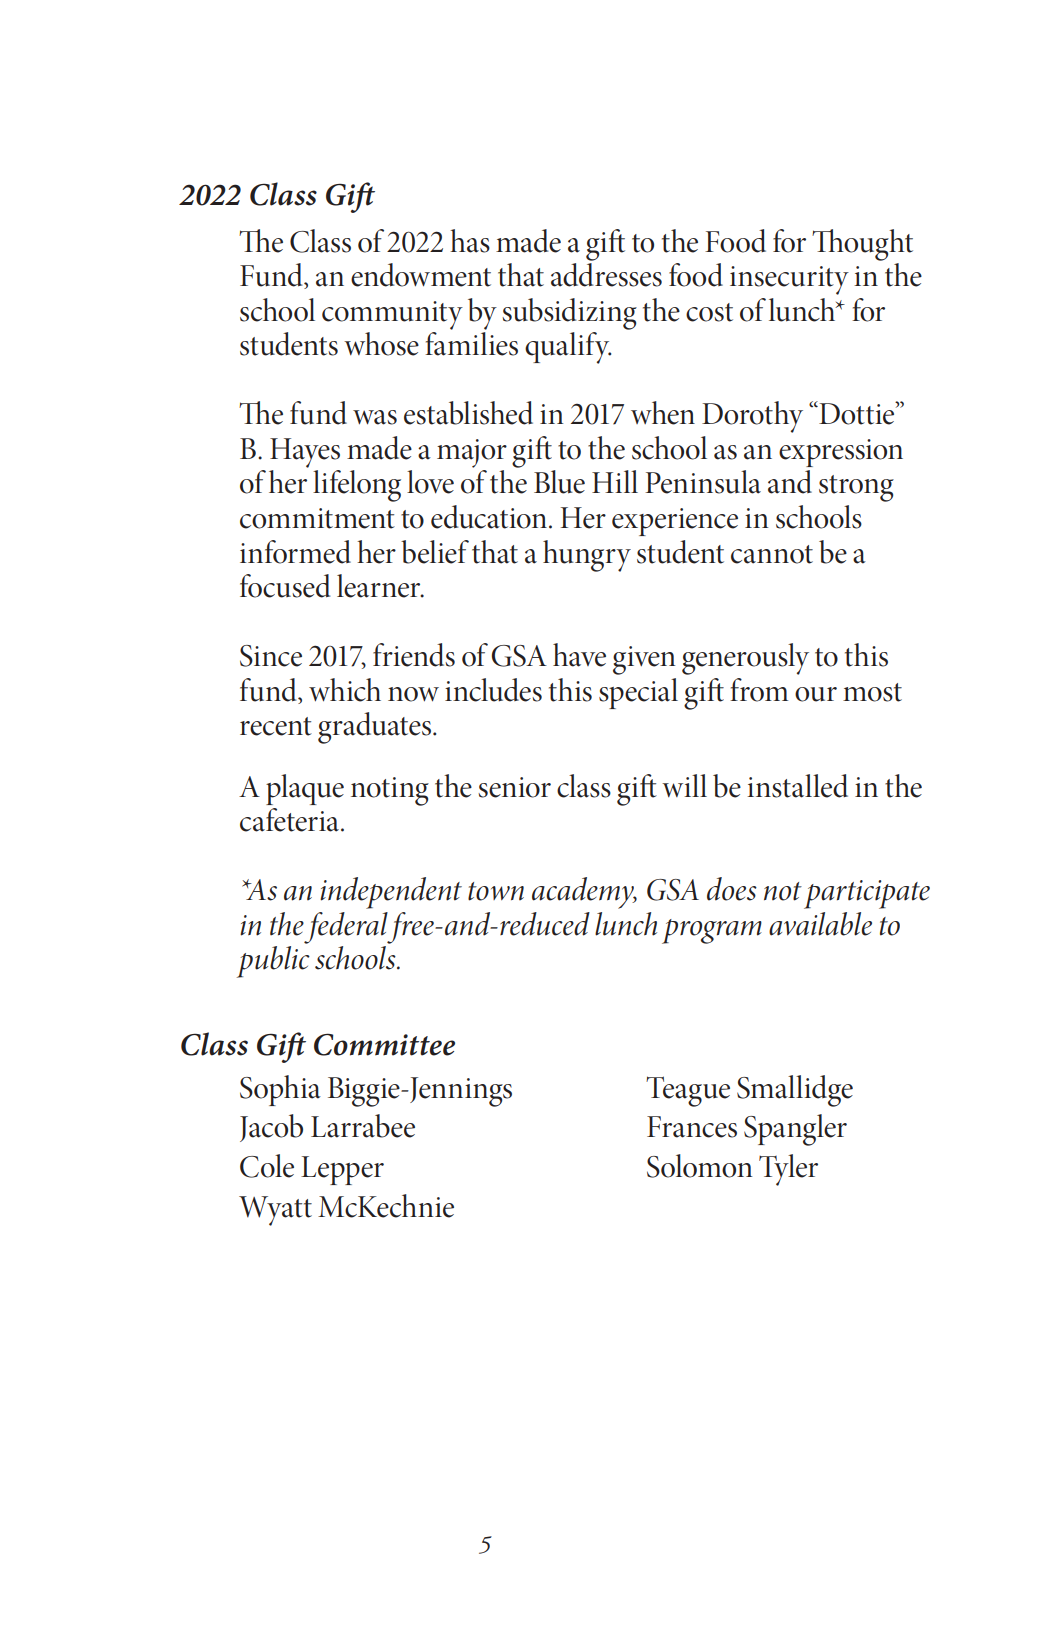 The height and width of the document is (1627, 1053). What do you see at coordinates (789, 280) in the document?
I see `insecurity` at bounding box center [789, 280].
